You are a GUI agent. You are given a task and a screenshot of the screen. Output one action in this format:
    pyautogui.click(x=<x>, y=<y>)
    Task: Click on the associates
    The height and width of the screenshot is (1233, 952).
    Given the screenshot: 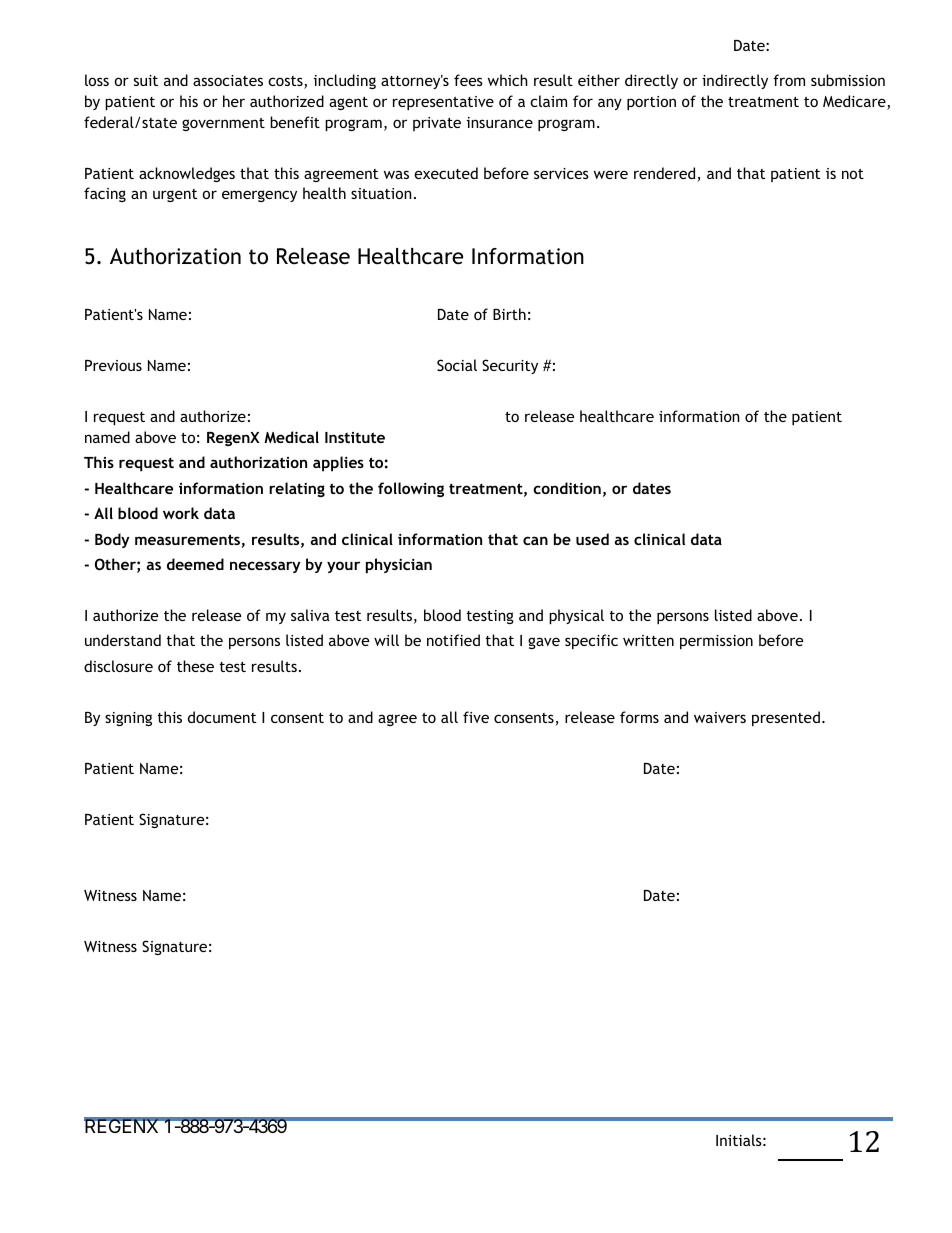 What is the action you would take?
    pyautogui.click(x=228, y=80)
